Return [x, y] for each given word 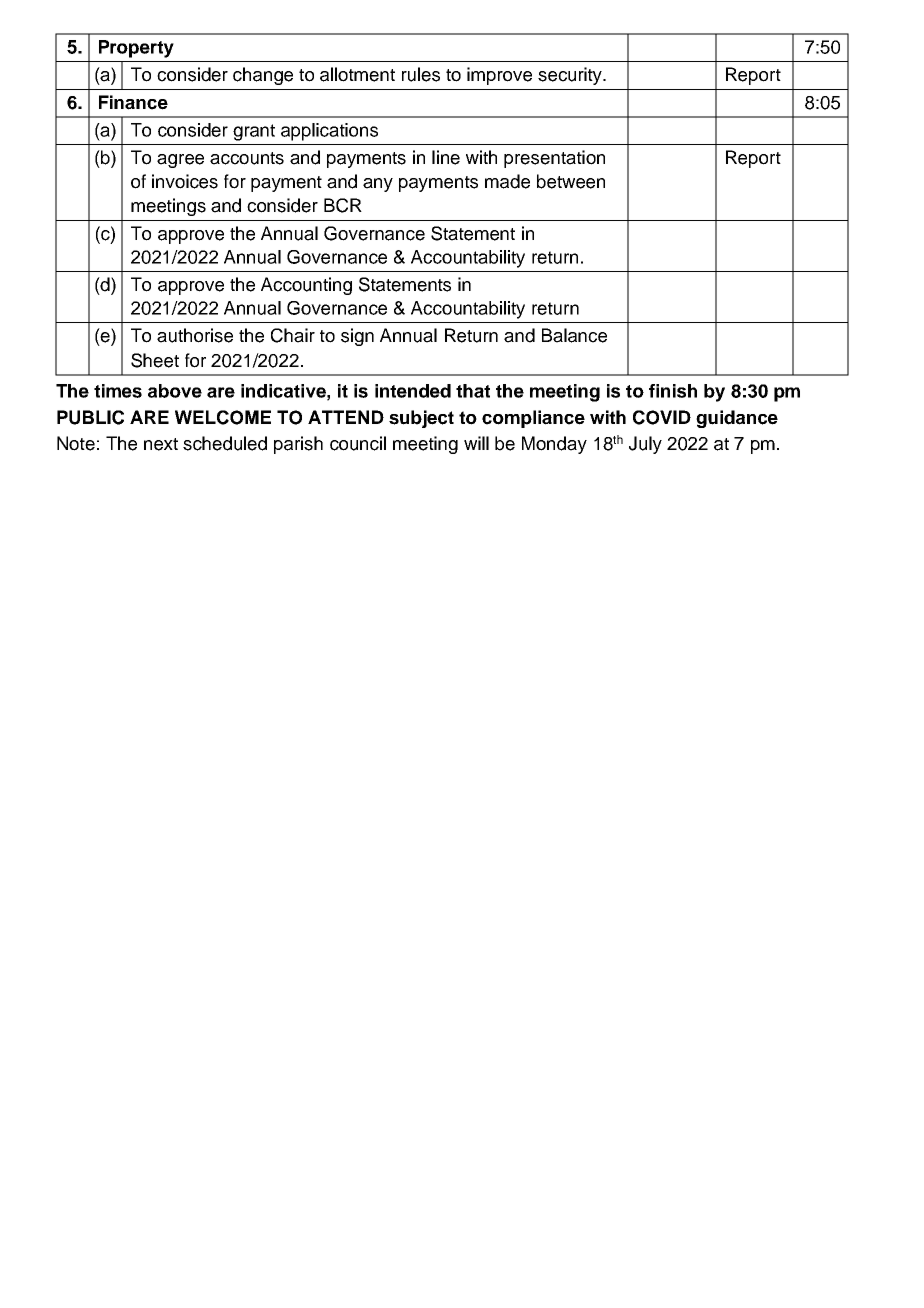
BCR [343, 205]
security [571, 76]
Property [136, 49]
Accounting [306, 286]
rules [421, 74]
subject [421, 419]
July [645, 445]
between [571, 181]
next [161, 444]
